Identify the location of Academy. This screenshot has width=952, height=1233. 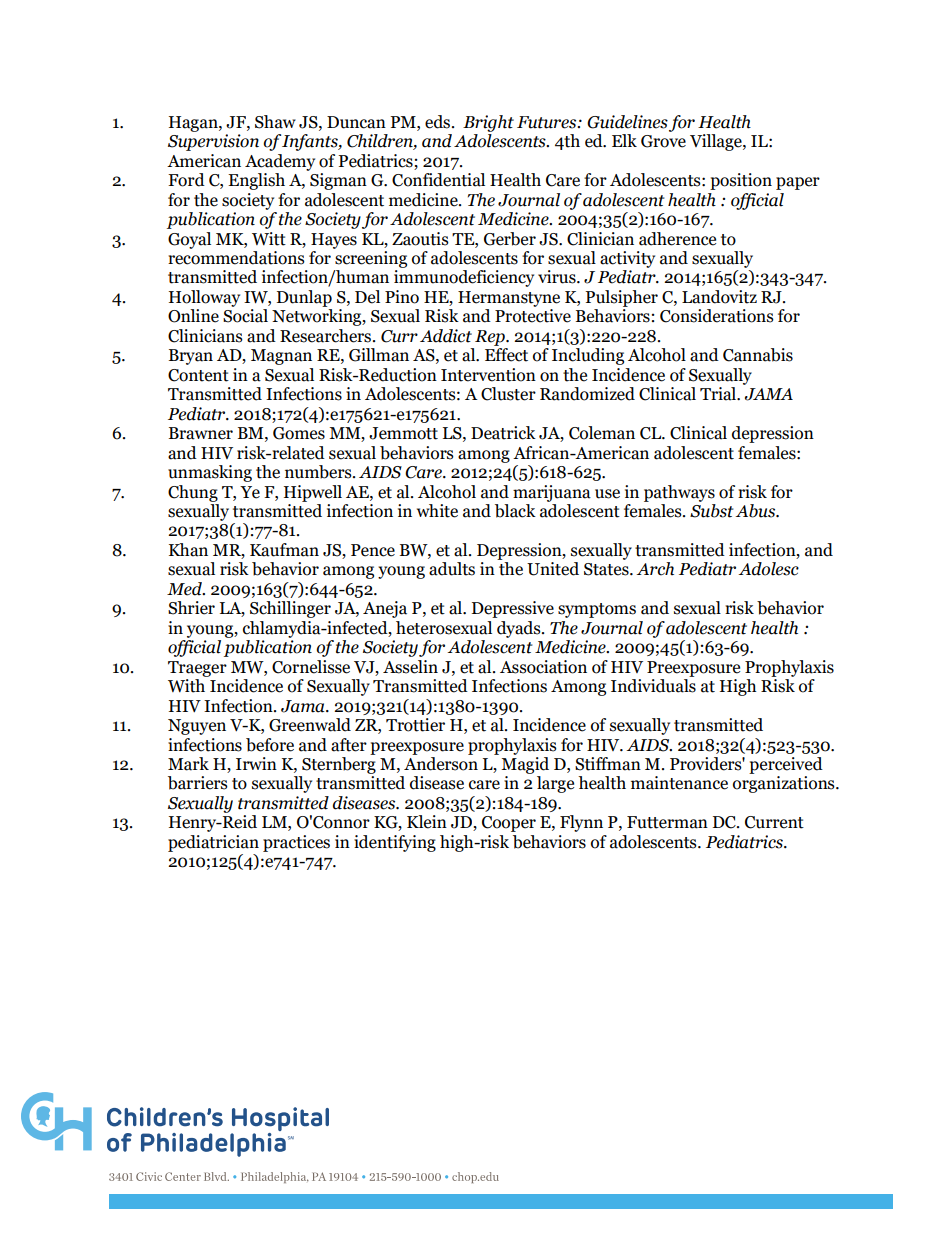
(280, 162).
